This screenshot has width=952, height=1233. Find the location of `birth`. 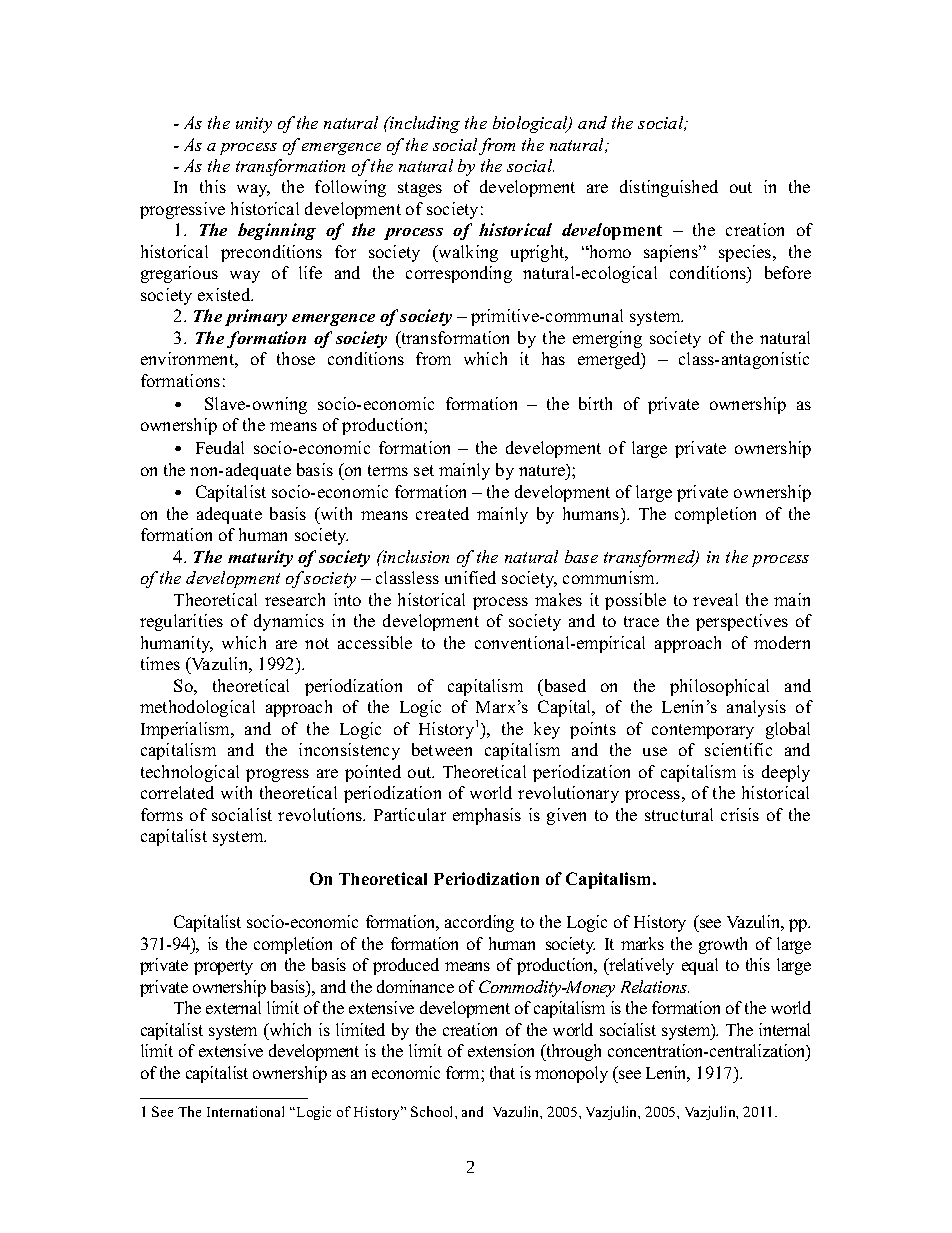

birth is located at coordinates (595, 403).
